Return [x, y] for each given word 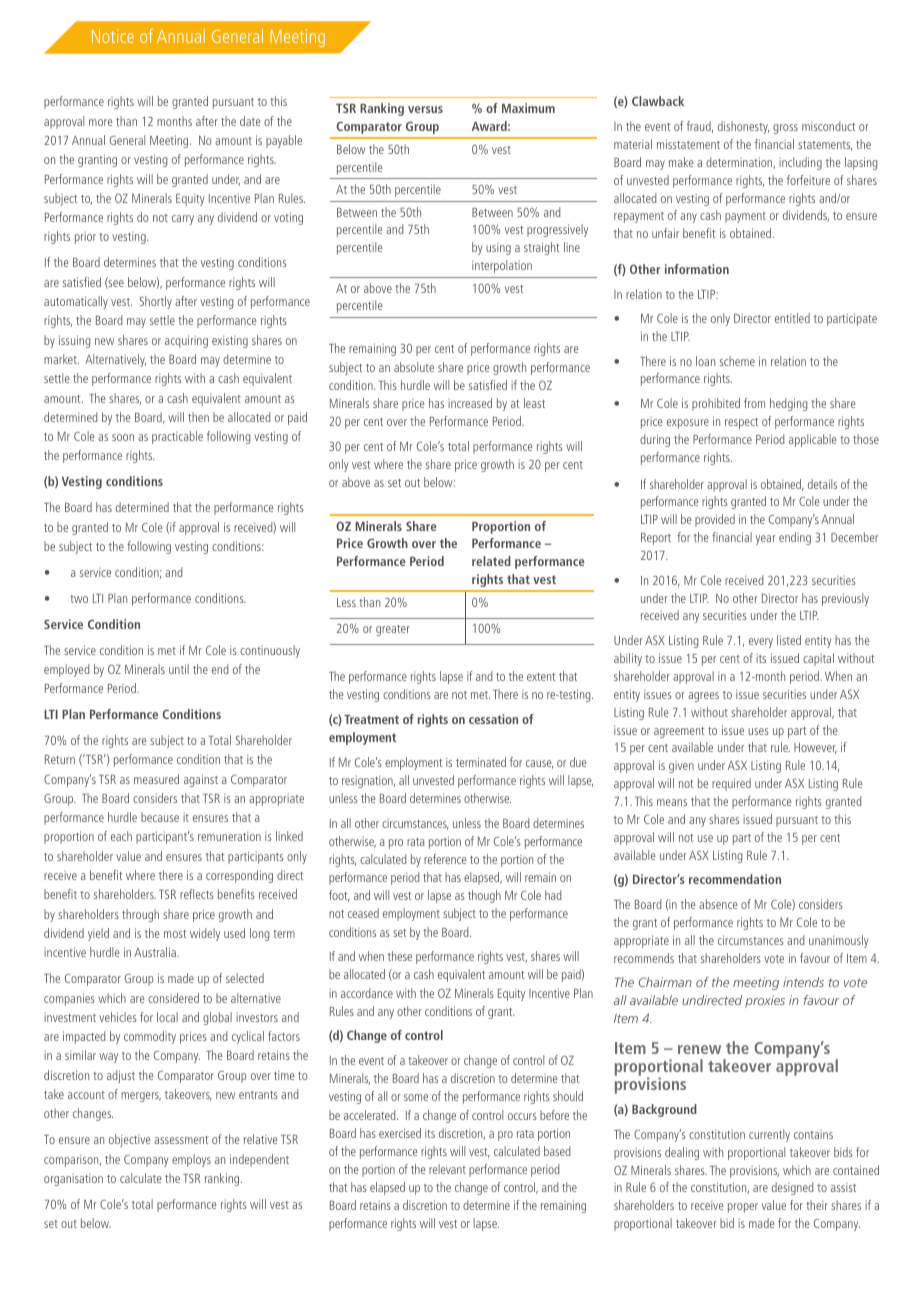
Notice [113, 36]
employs [191, 1160]
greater [393, 630]
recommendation [735, 879]
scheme [737, 361]
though [484, 896]
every [761, 643]
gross [785, 129]
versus [425, 109]
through [140, 915]
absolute [414, 367]
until [179, 669]
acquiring [186, 341]
